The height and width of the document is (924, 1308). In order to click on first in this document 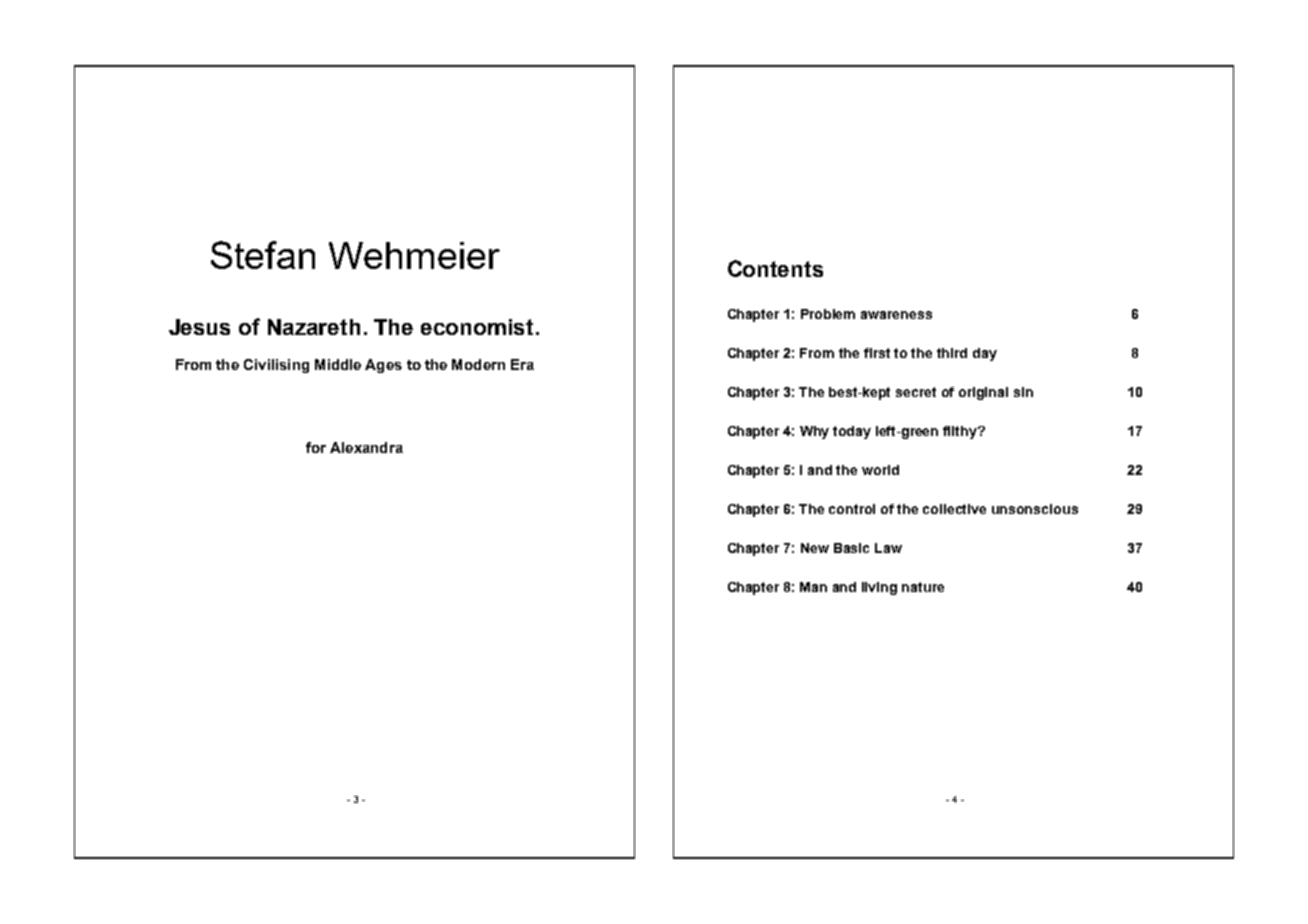, I will do `click(877, 353)`.
